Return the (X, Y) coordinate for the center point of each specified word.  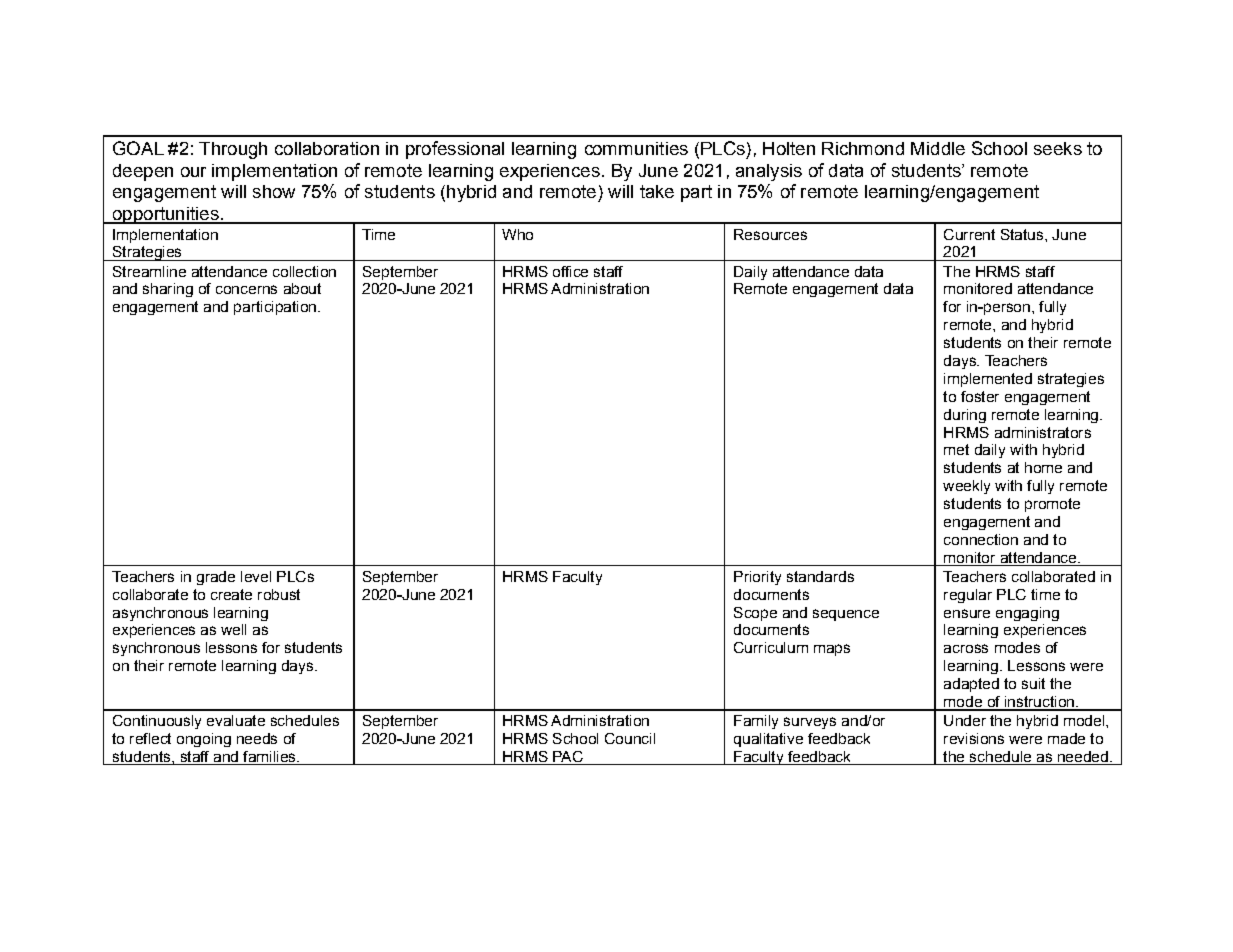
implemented (988, 380)
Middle (938, 148)
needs (257, 738)
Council (630, 738)
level (256, 576)
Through (233, 150)
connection (981, 539)
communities (636, 148)
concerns (246, 289)
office (570, 271)
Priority (757, 578)
